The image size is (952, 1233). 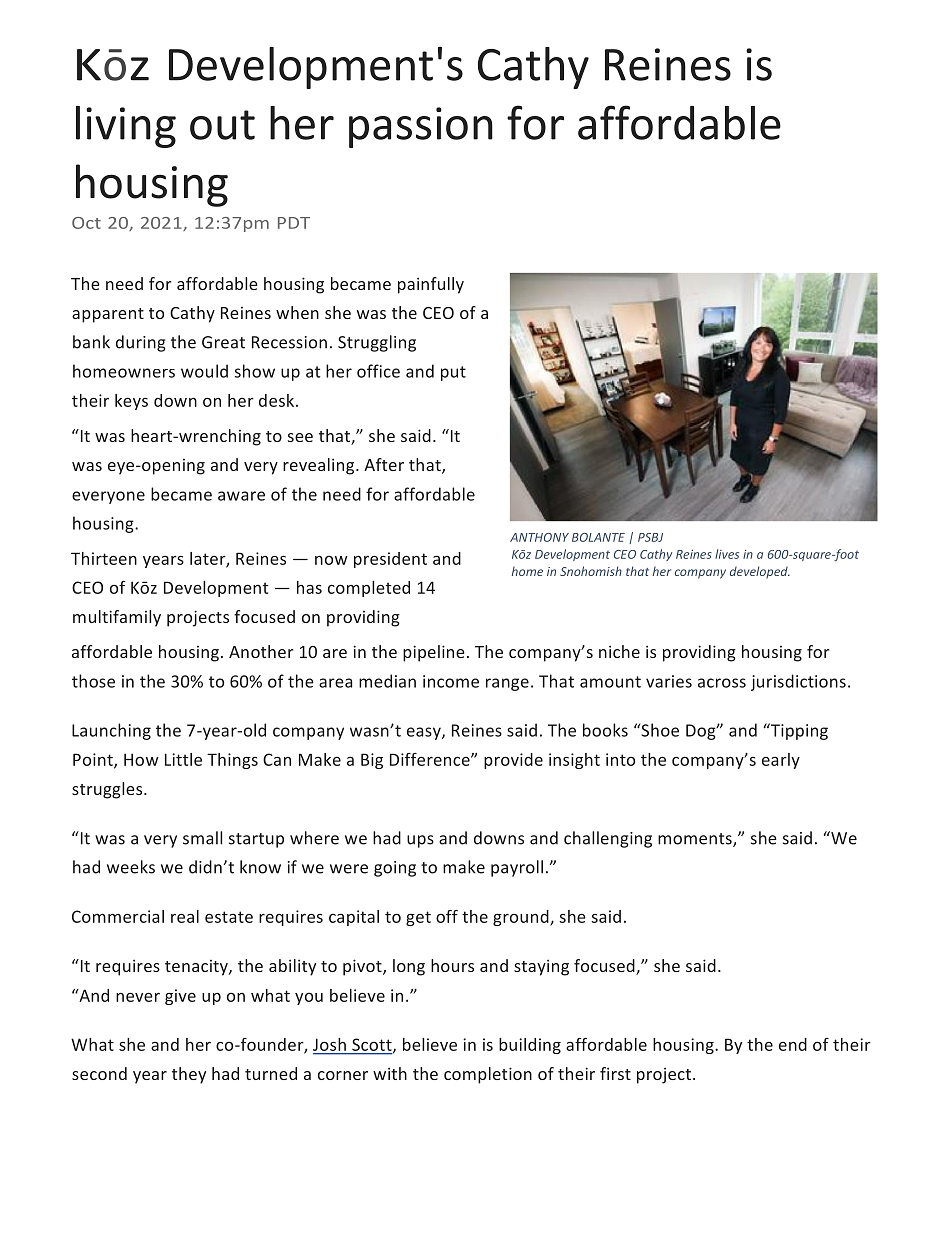 I want to click on completion, so click(x=488, y=1075).
